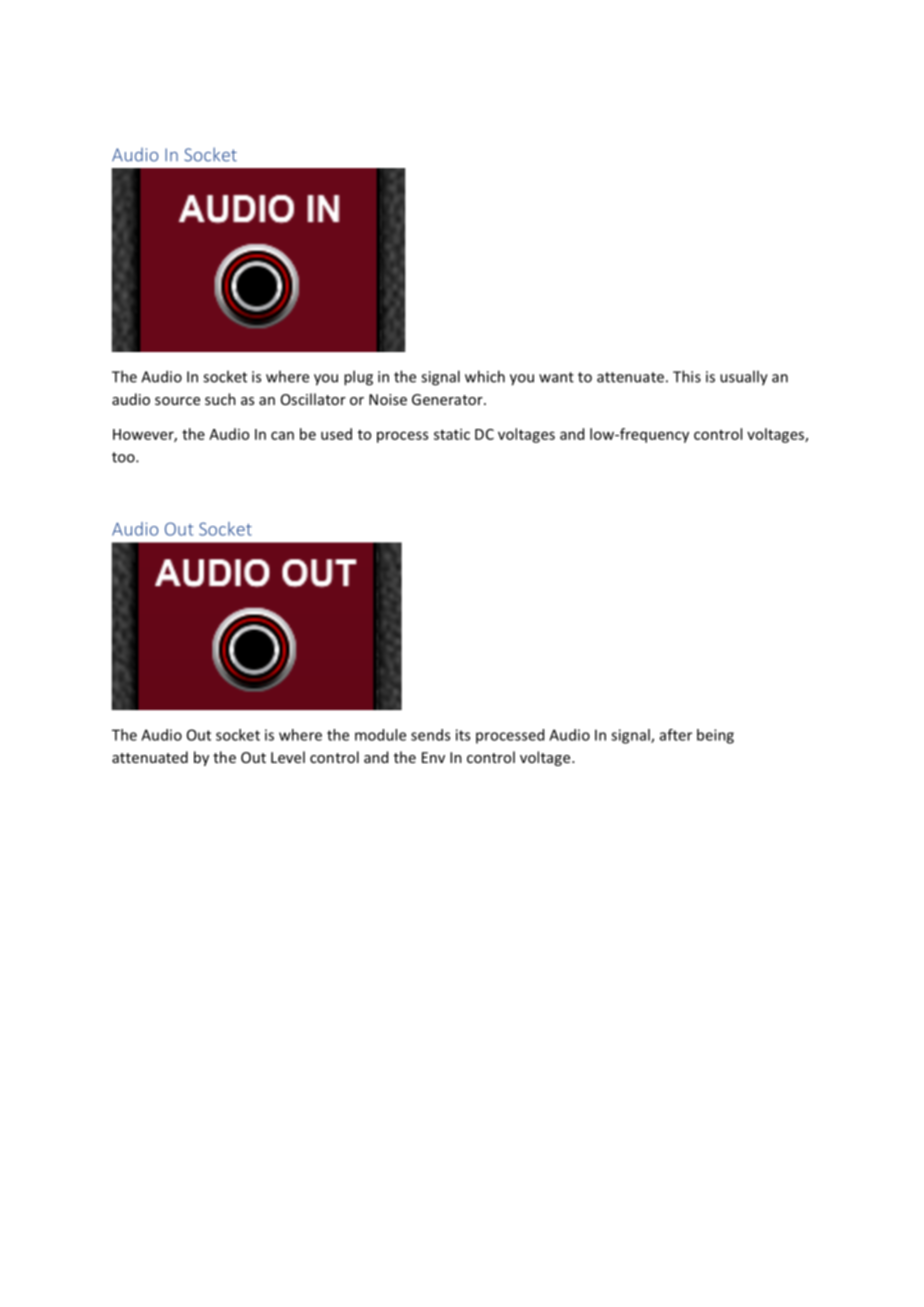 Image resolution: width=924 pixels, height=1307 pixels. I want to click on such, so click(220, 399).
